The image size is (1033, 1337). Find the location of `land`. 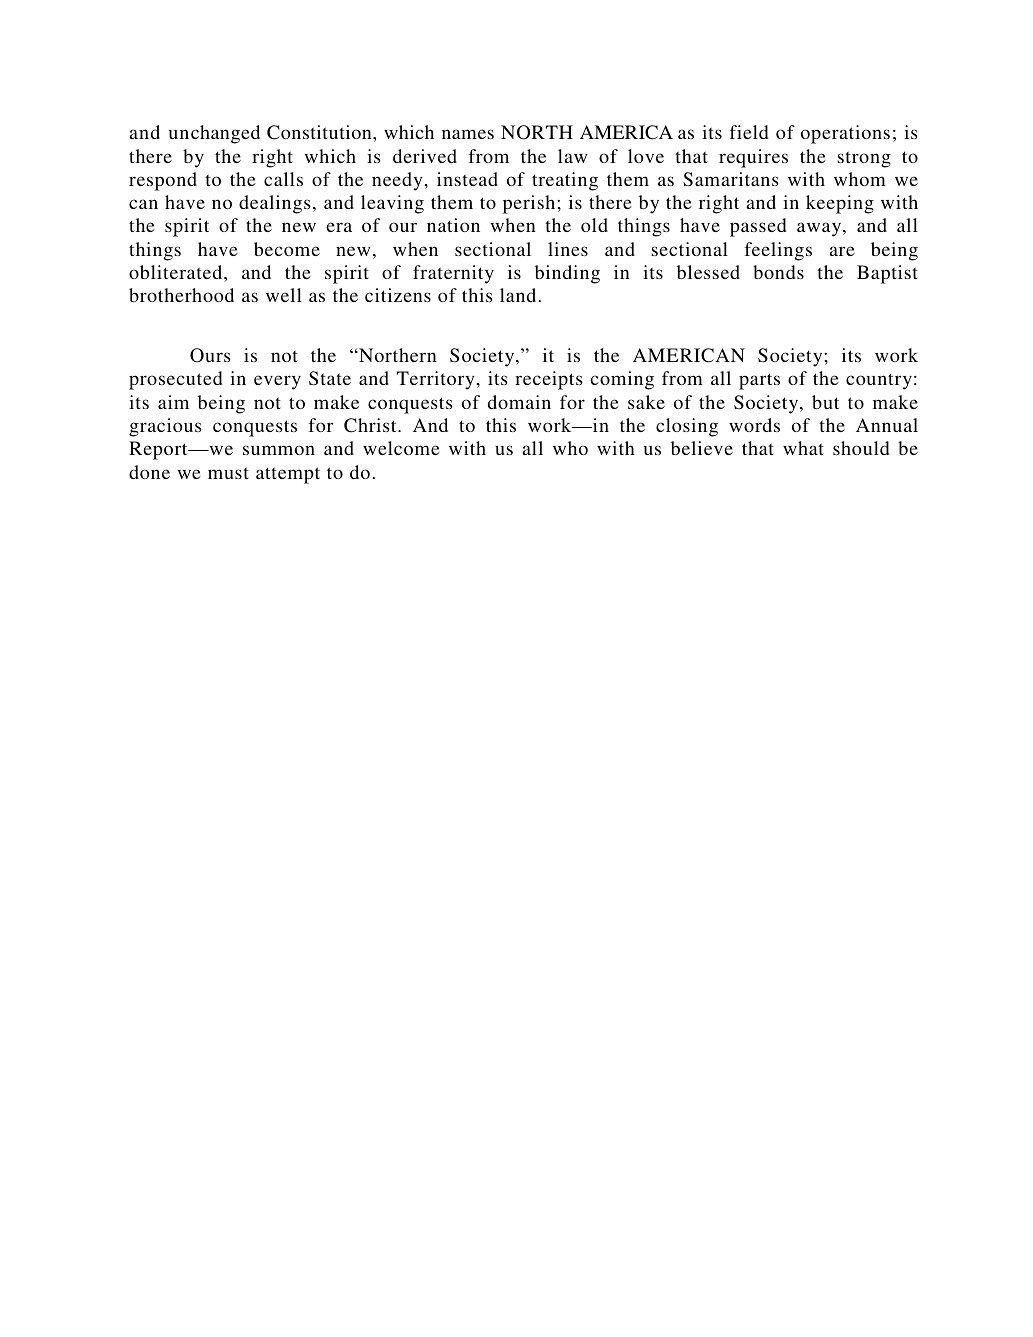

land is located at coordinates (518, 295).
